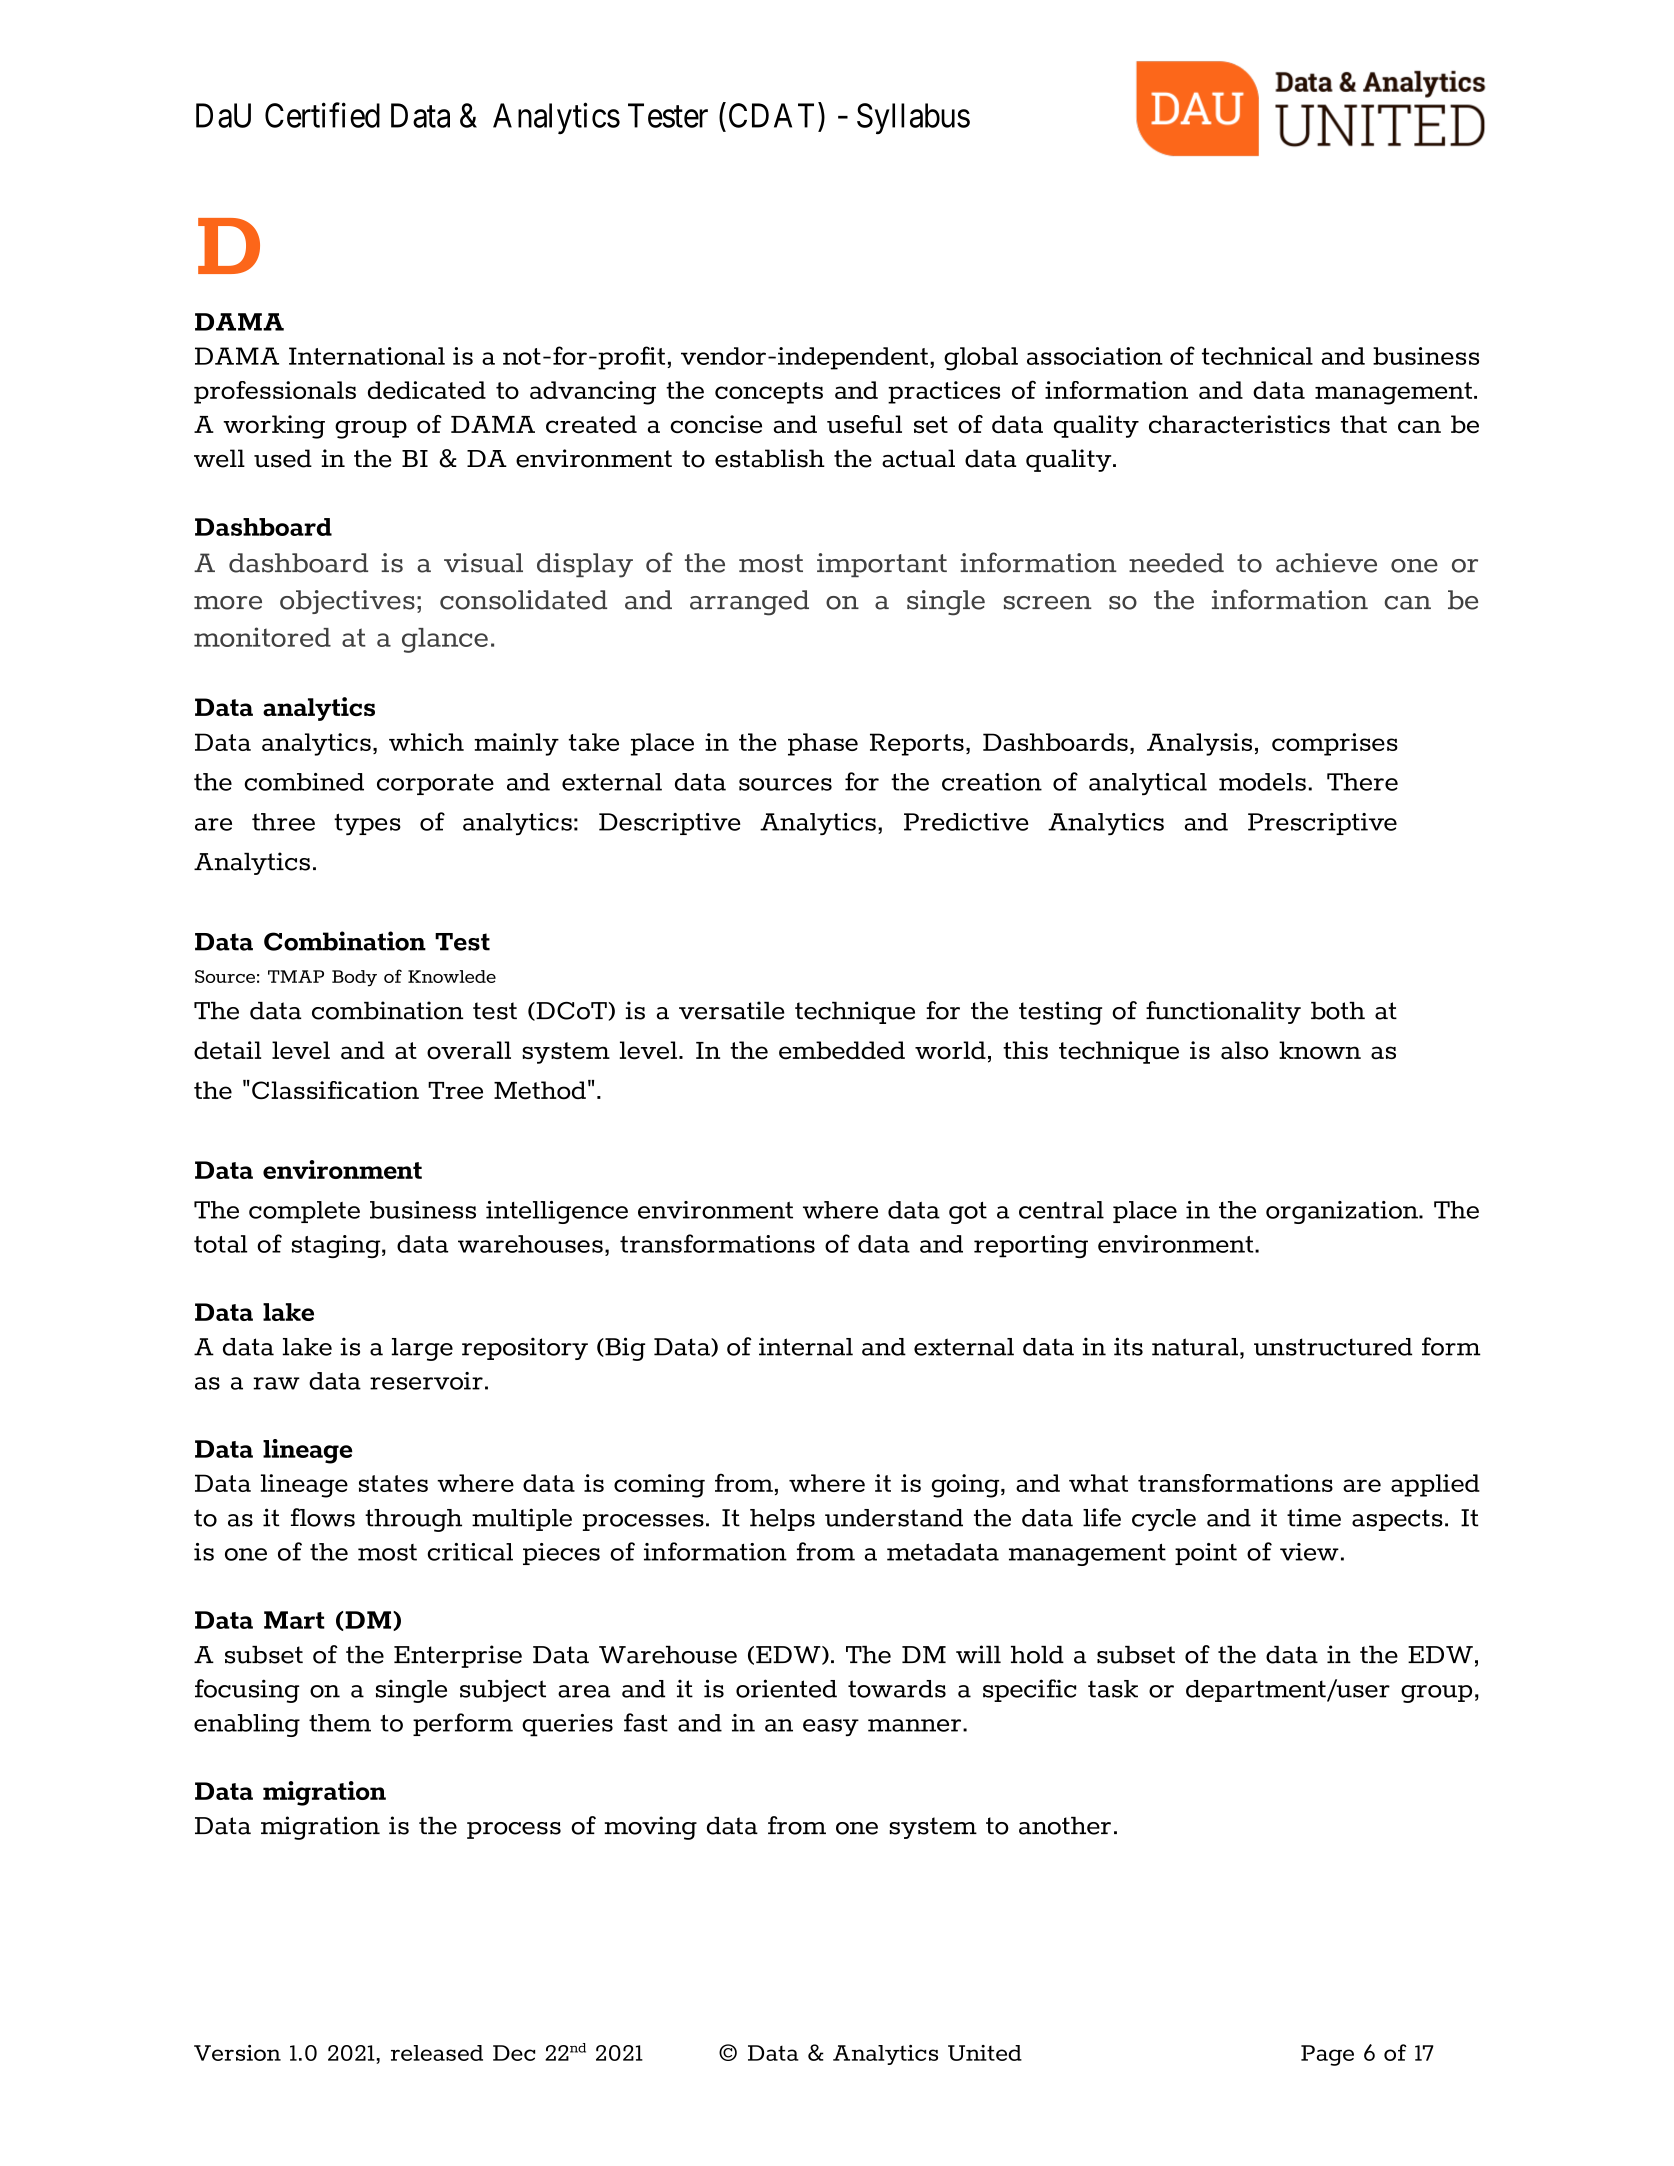 This screenshot has height=2166, width=1674. I want to click on global, so click(981, 359).
